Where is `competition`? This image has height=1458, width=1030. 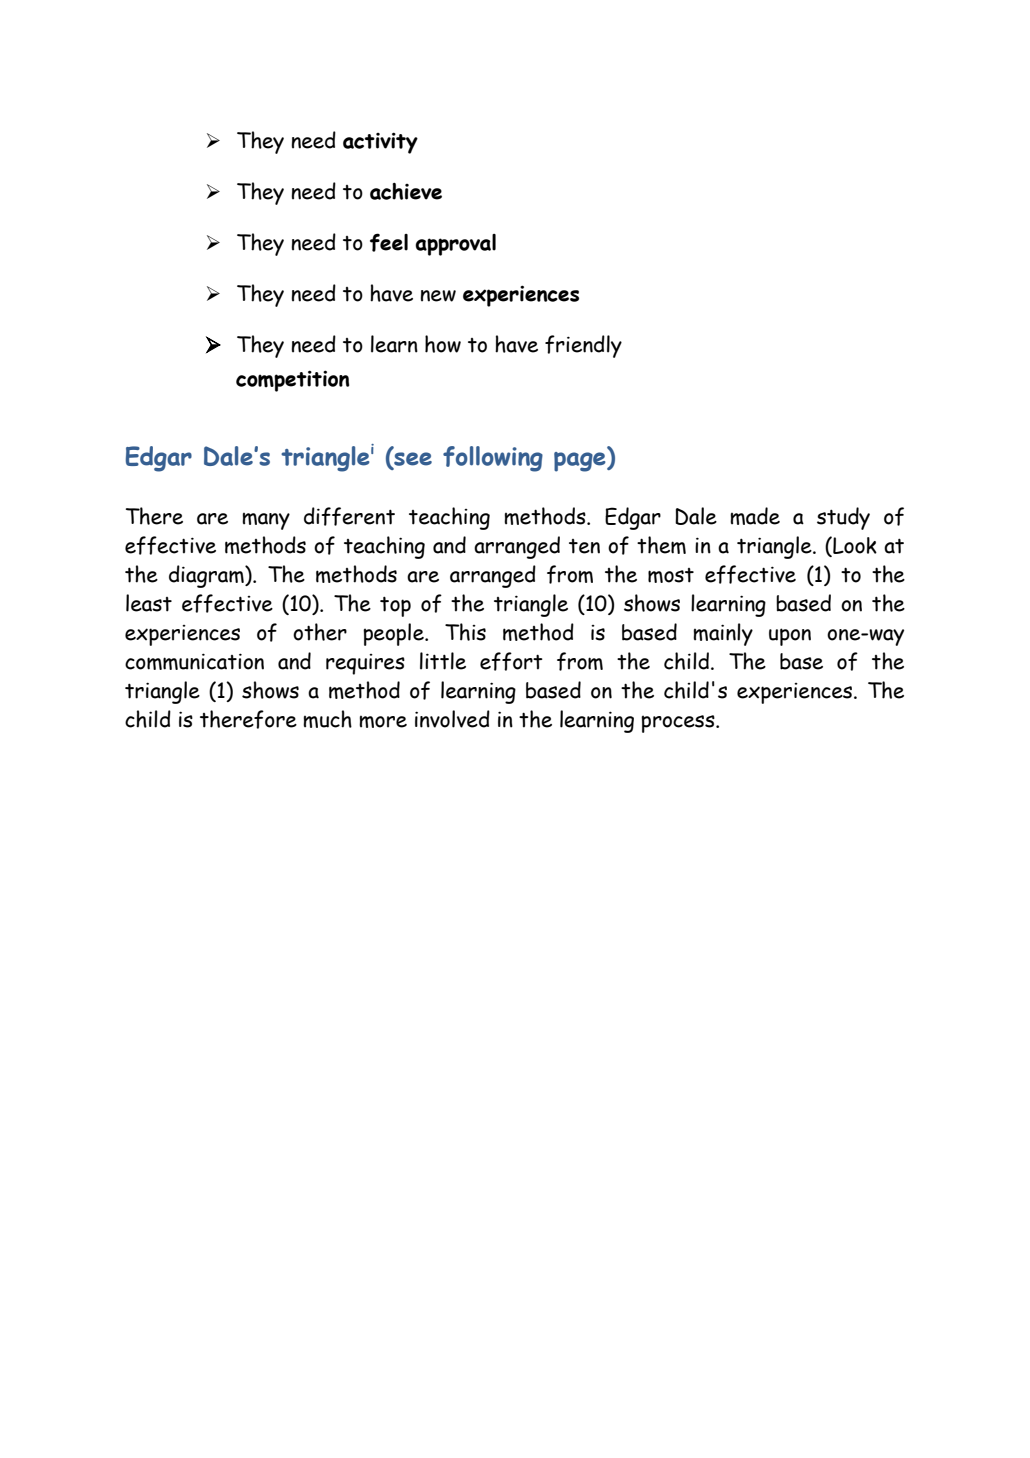 competition is located at coordinates (292, 381).
